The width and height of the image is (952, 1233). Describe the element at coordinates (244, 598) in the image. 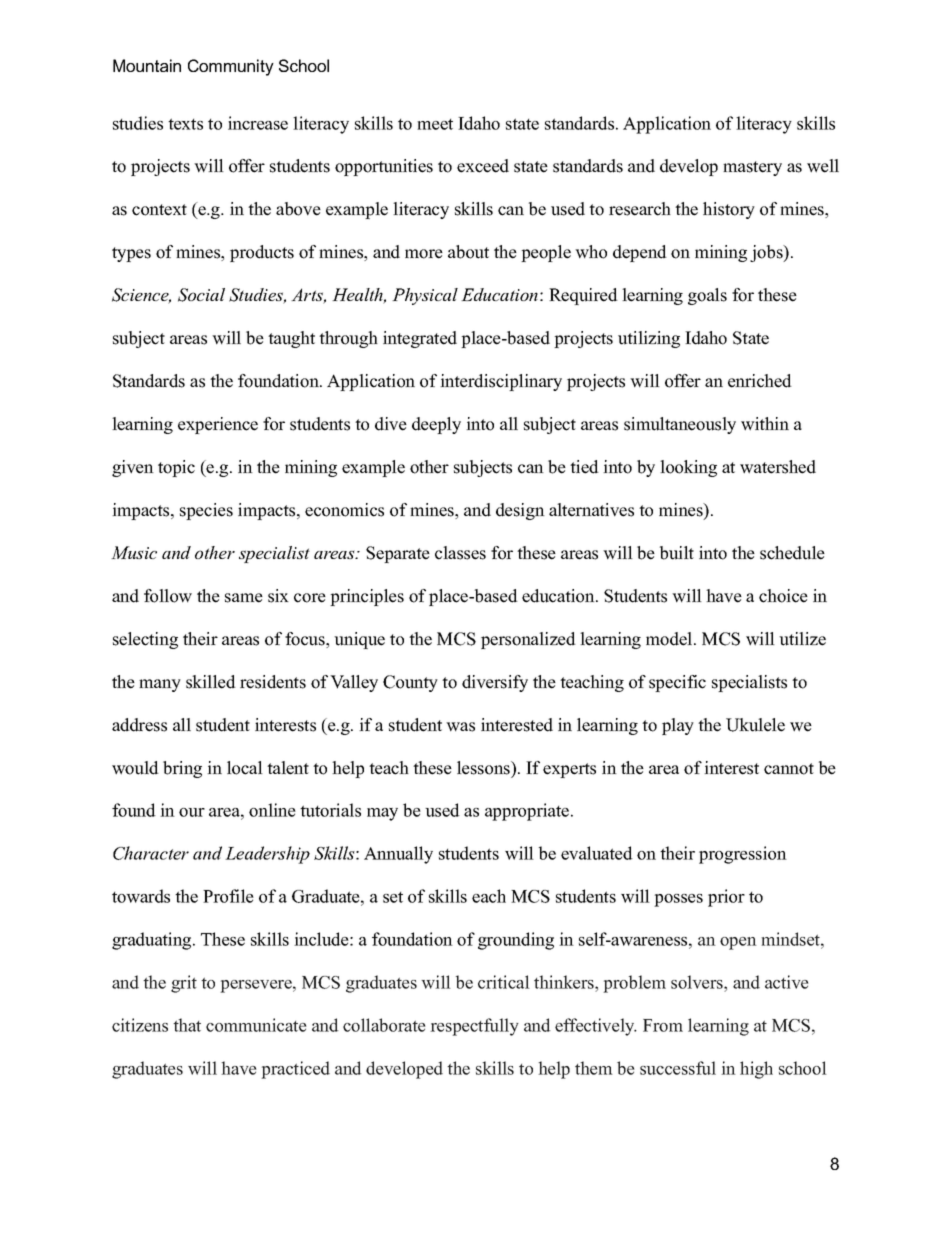

I see `same` at that location.
